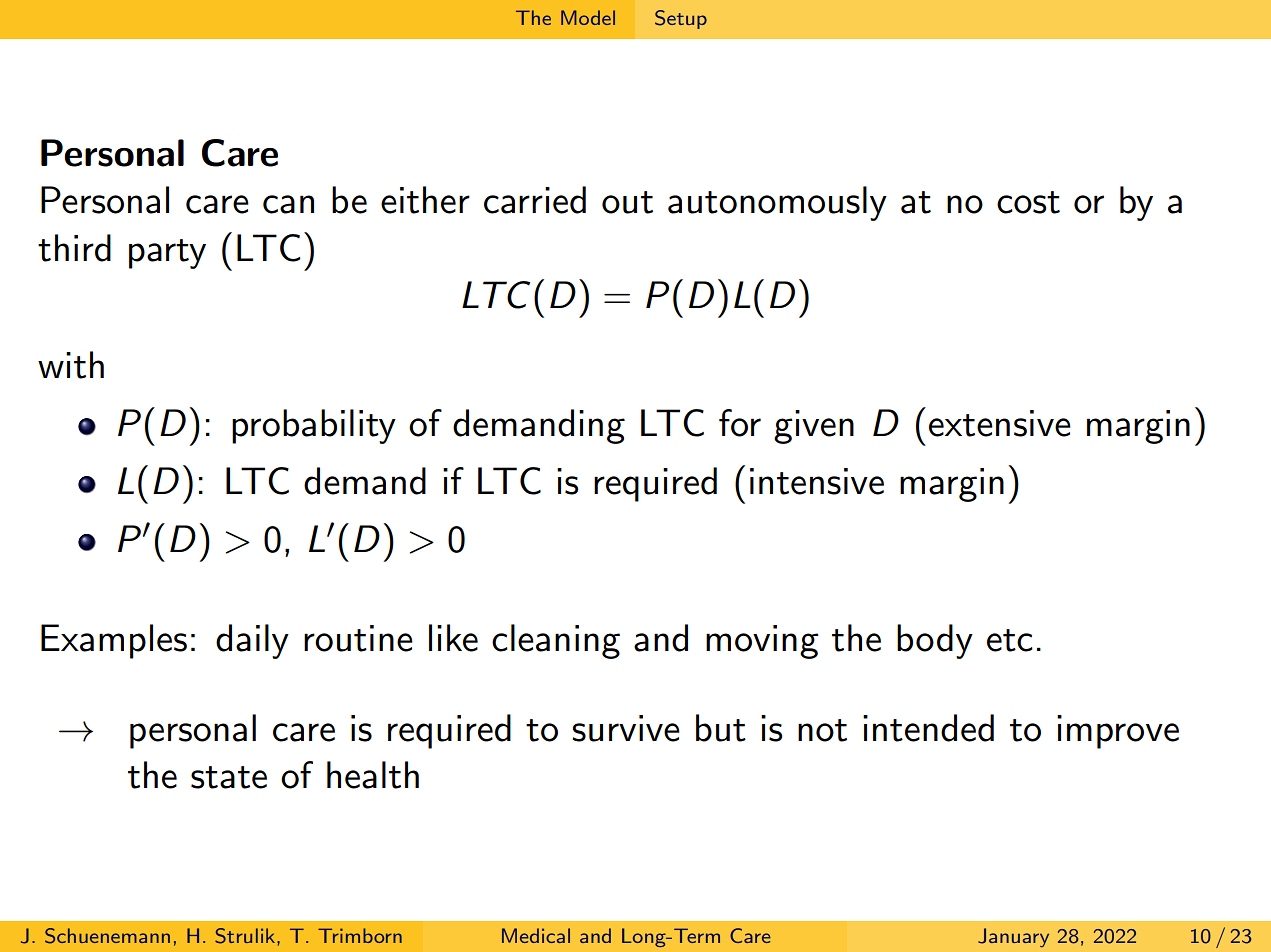  What do you see at coordinates (167, 254) in the screenshot?
I see `party` at bounding box center [167, 254].
